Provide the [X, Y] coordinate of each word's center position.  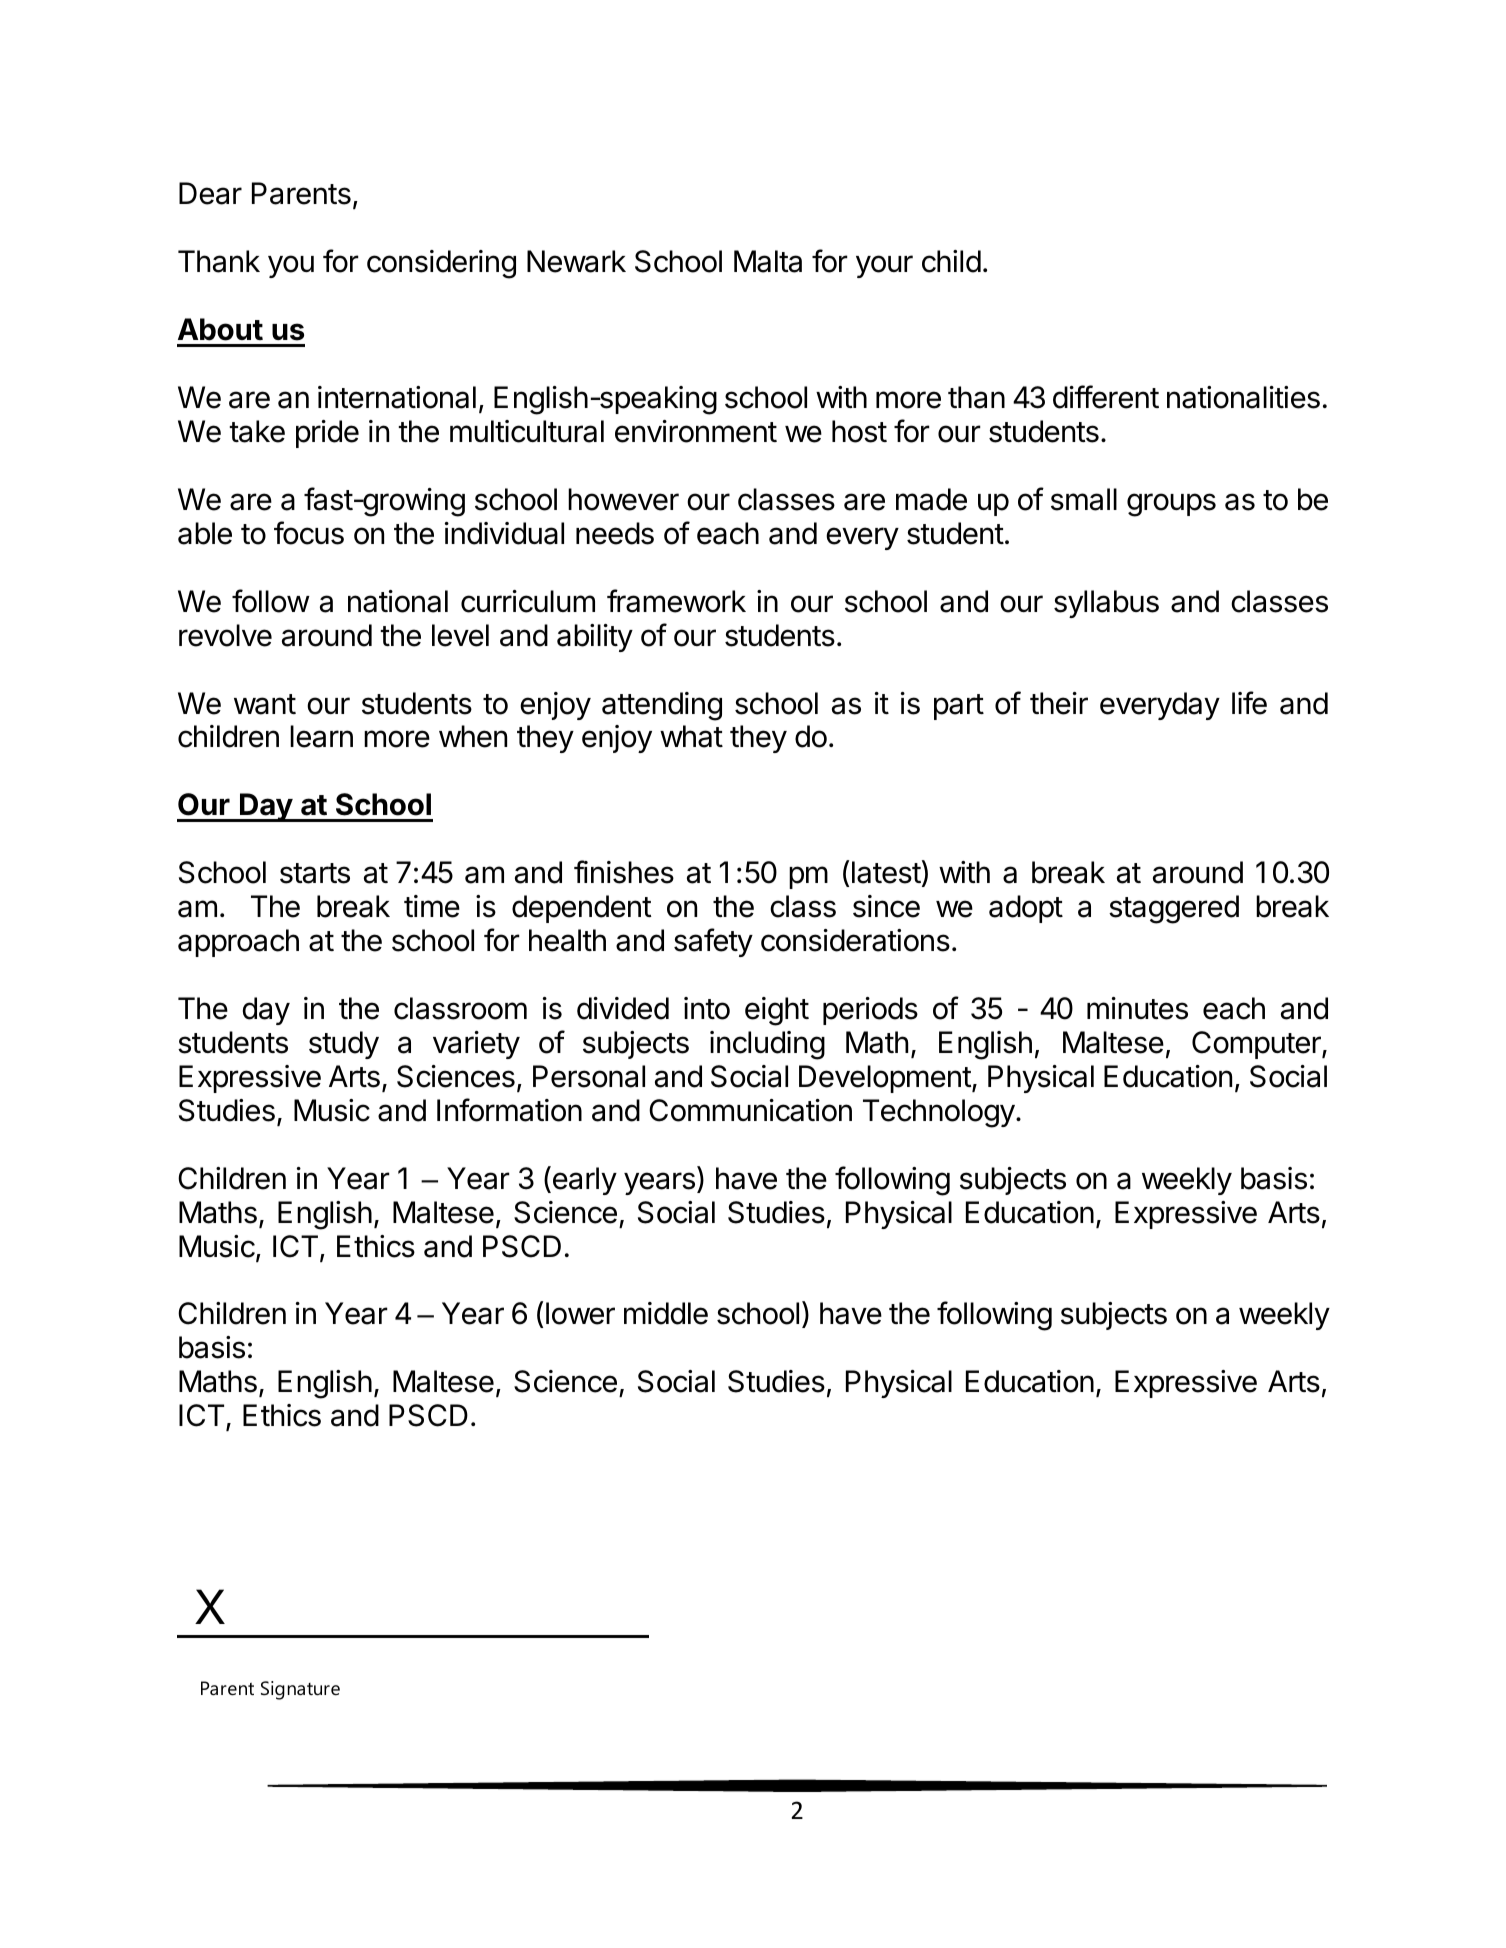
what [691, 736]
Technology [939, 1113]
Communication [750, 1110]
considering [441, 264]
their [1059, 703]
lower [580, 1313]
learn [321, 736]
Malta [768, 261]
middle [666, 1313]
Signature [300, 1690]
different [1106, 397]
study [344, 1045]
